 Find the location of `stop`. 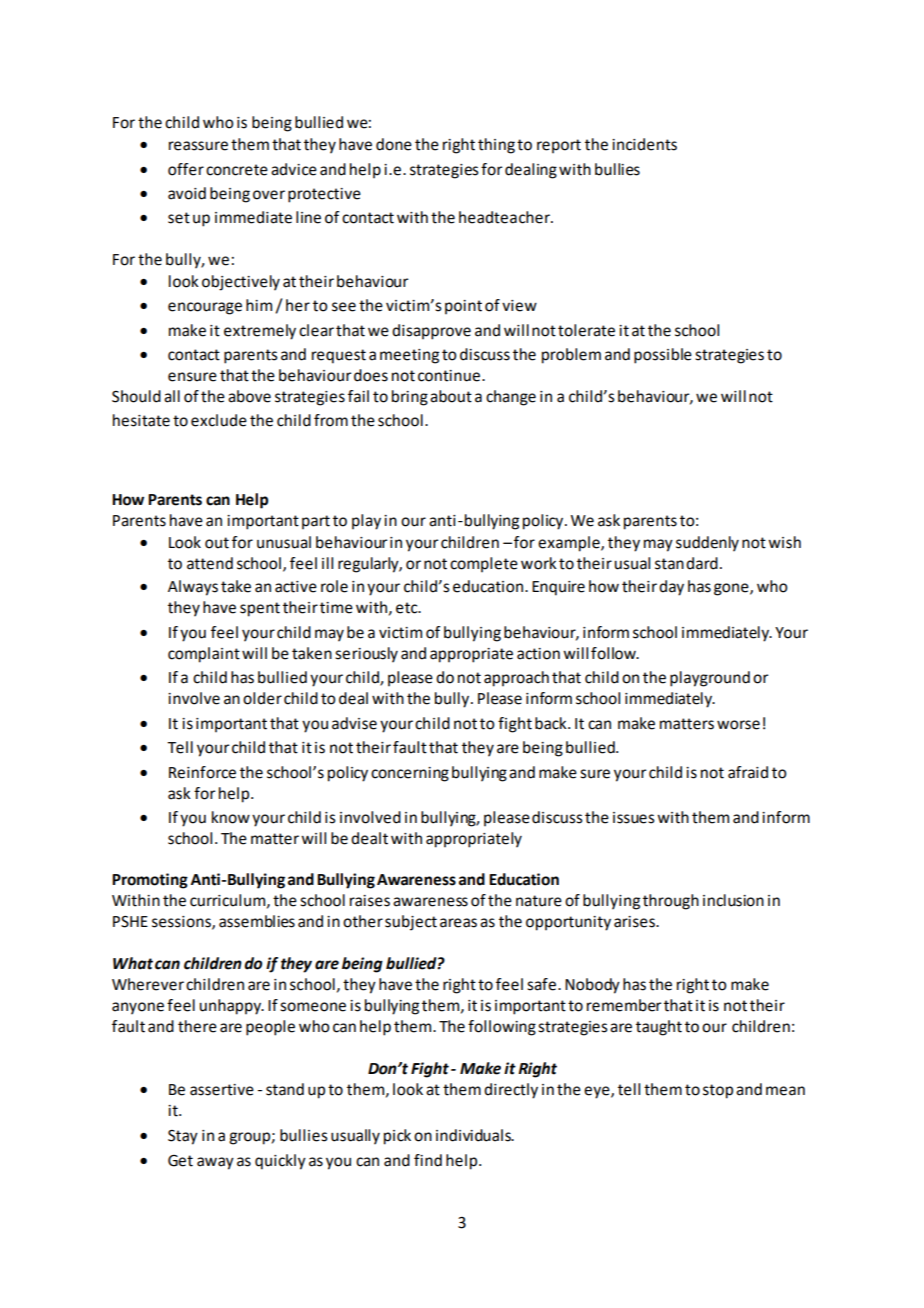

stop is located at coordinates (718, 1091).
